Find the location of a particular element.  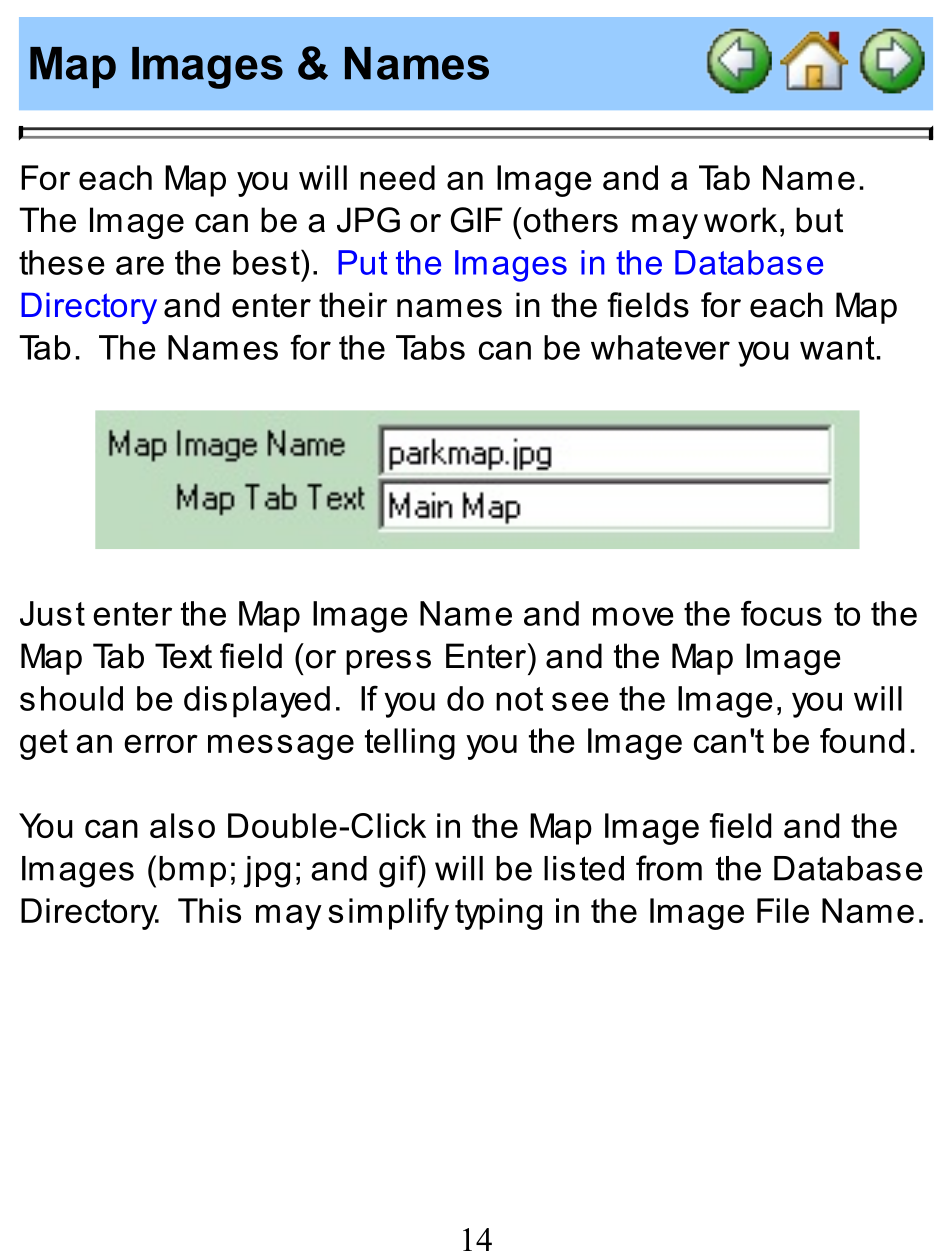

work is located at coordinates (740, 220).
